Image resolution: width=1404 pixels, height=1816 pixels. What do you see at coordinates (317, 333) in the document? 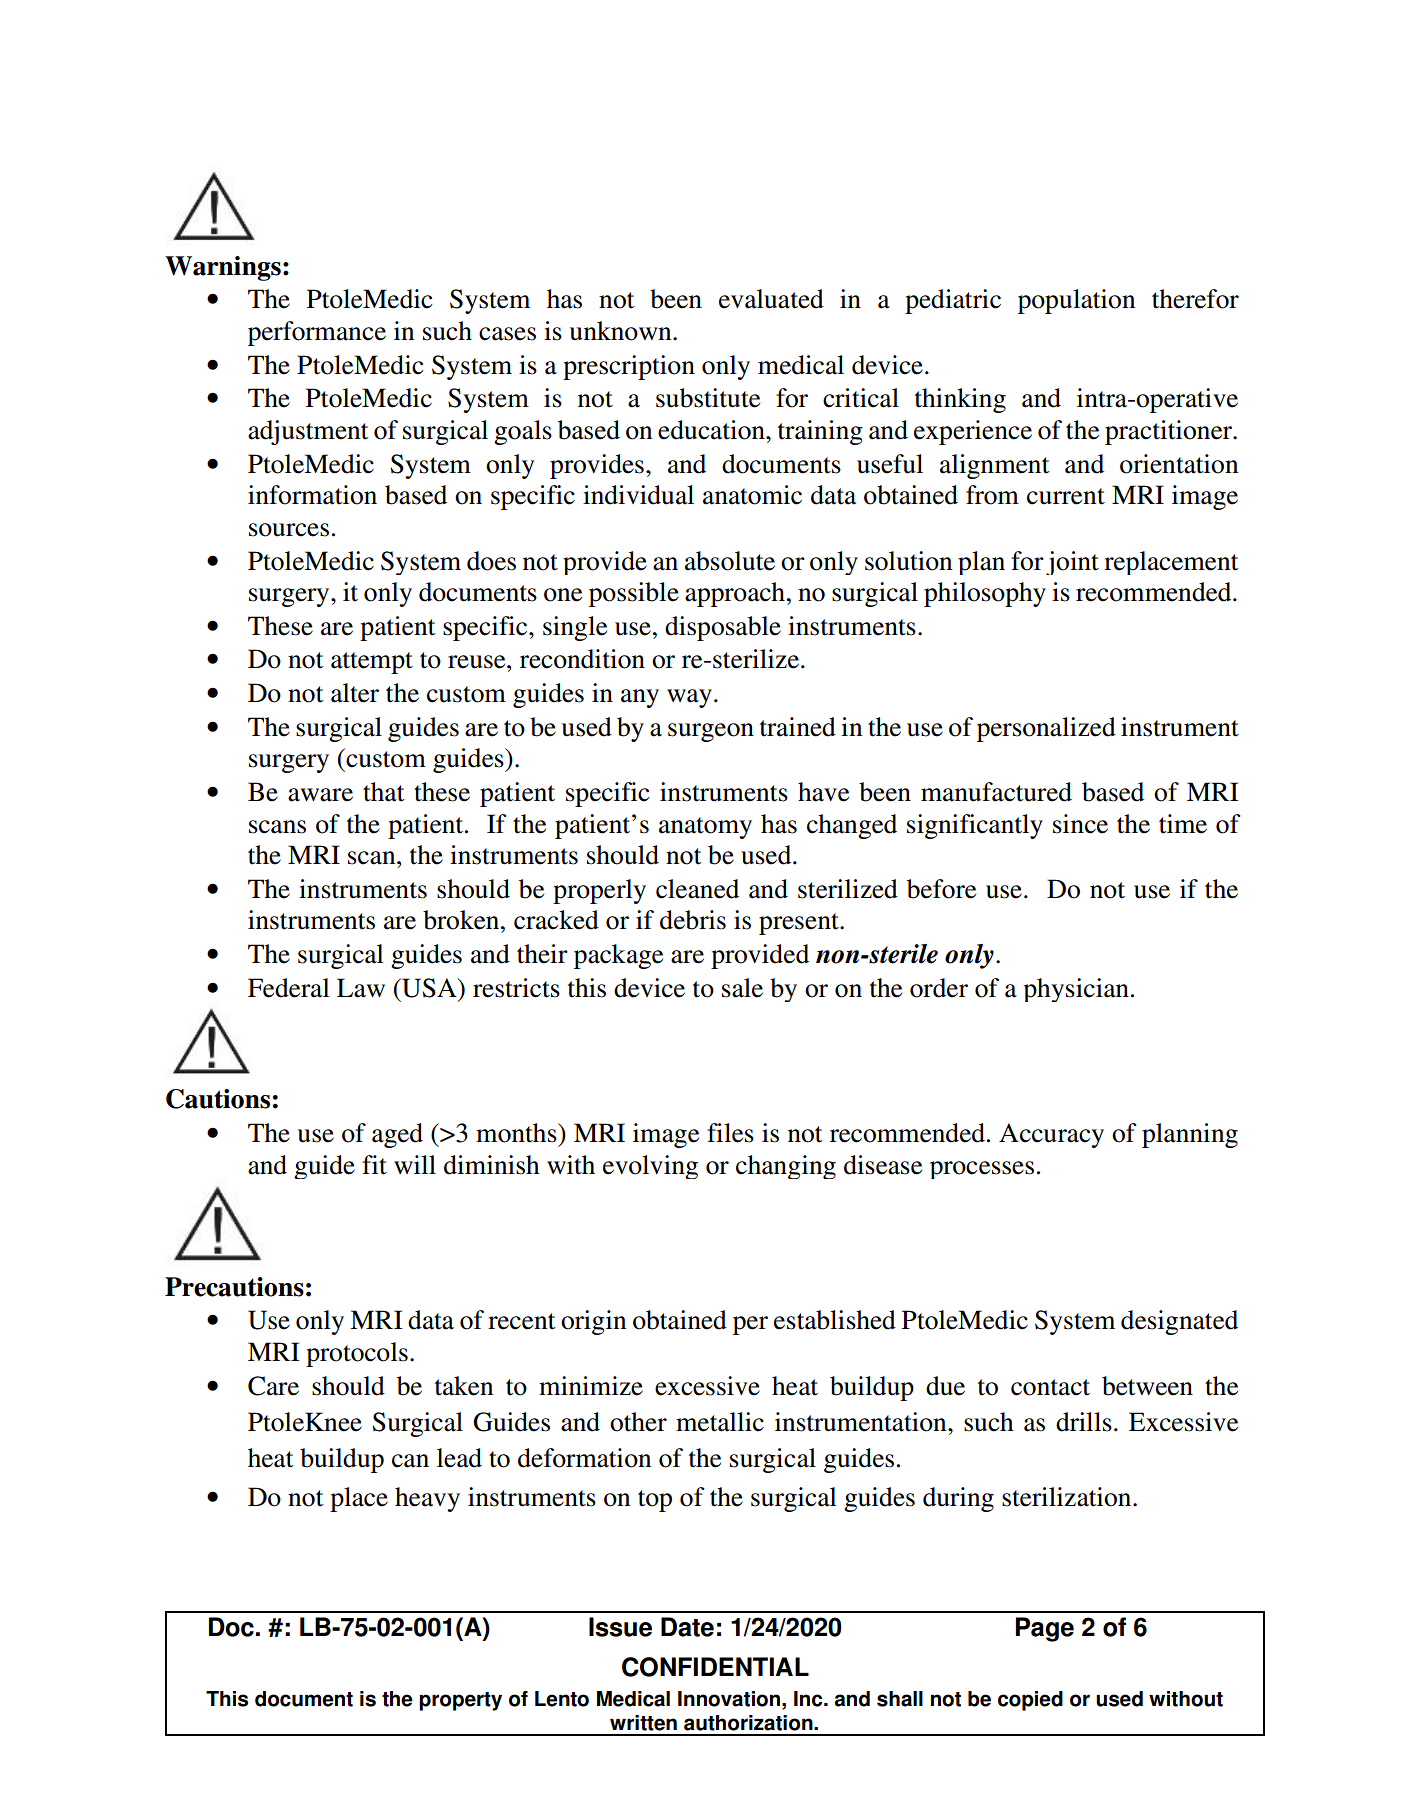
I see `performance` at bounding box center [317, 333].
